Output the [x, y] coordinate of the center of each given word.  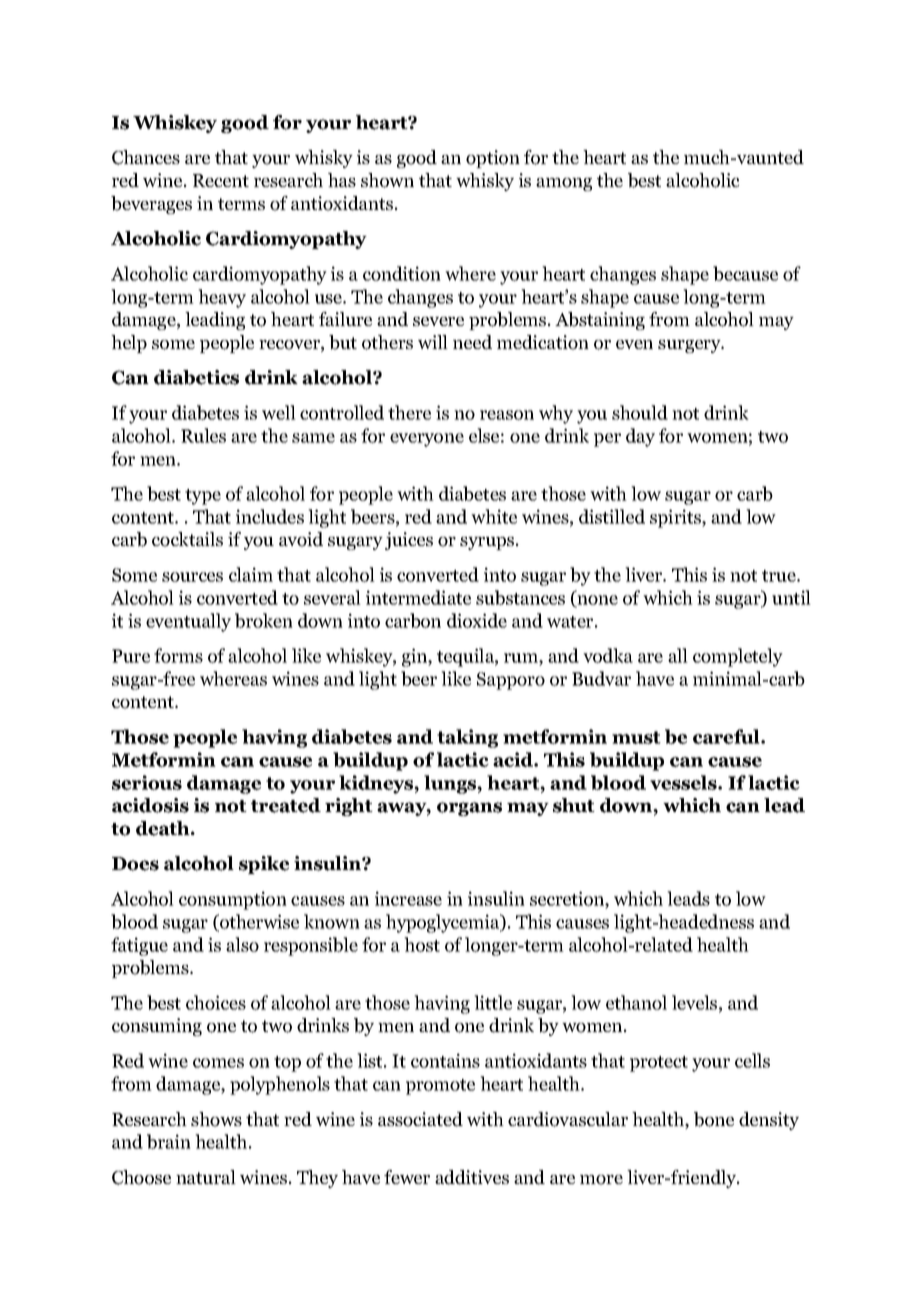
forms [178, 655]
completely [738, 657]
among [564, 184]
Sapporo [511, 681]
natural [206, 1177]
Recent [221, 180]
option [493, 159]
